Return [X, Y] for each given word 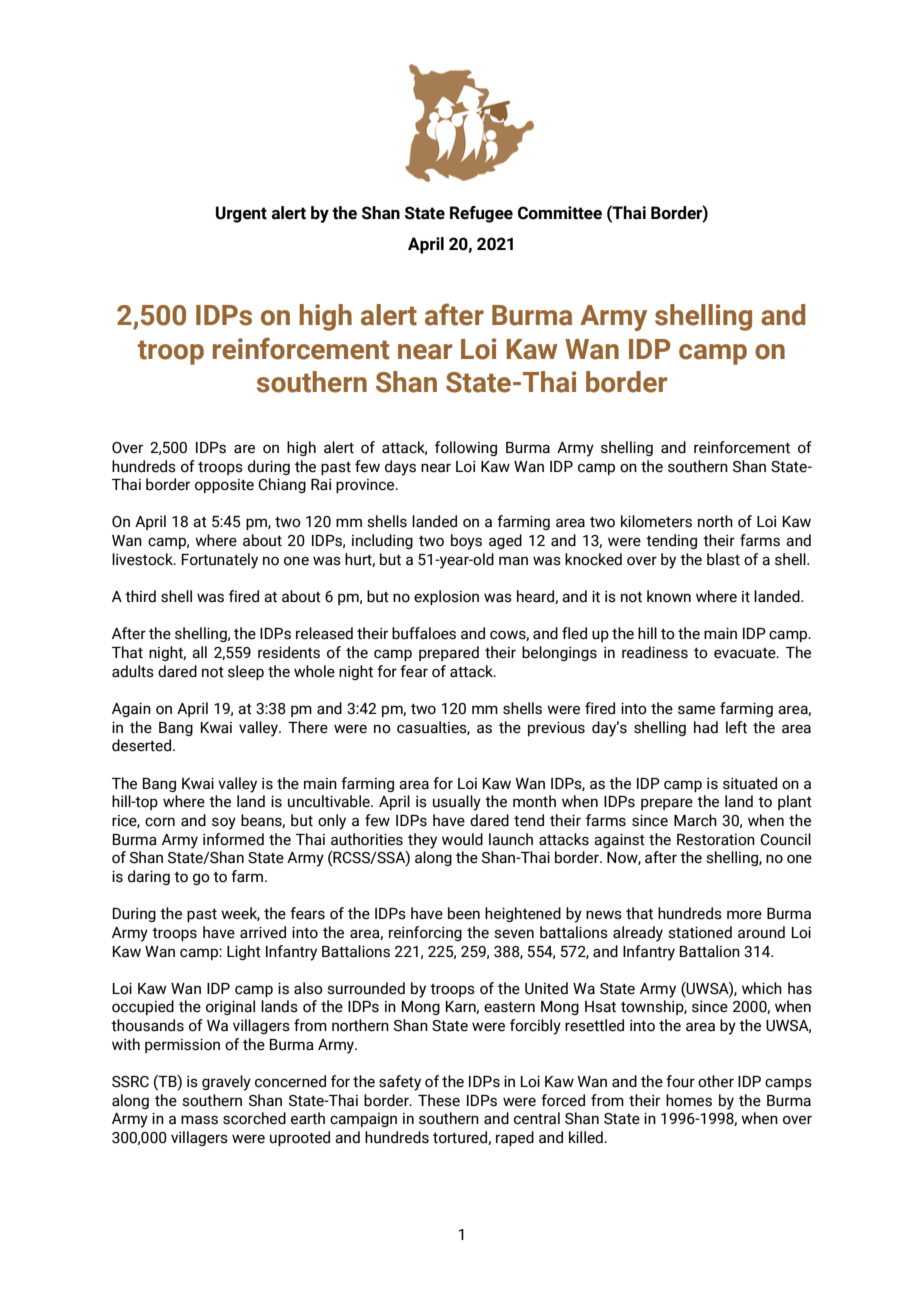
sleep [246, 672]
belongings [559, 653]
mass [199, 1120]
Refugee [481, 214]
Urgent [241, 214]
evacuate [746, 653]
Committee [560, 213]
